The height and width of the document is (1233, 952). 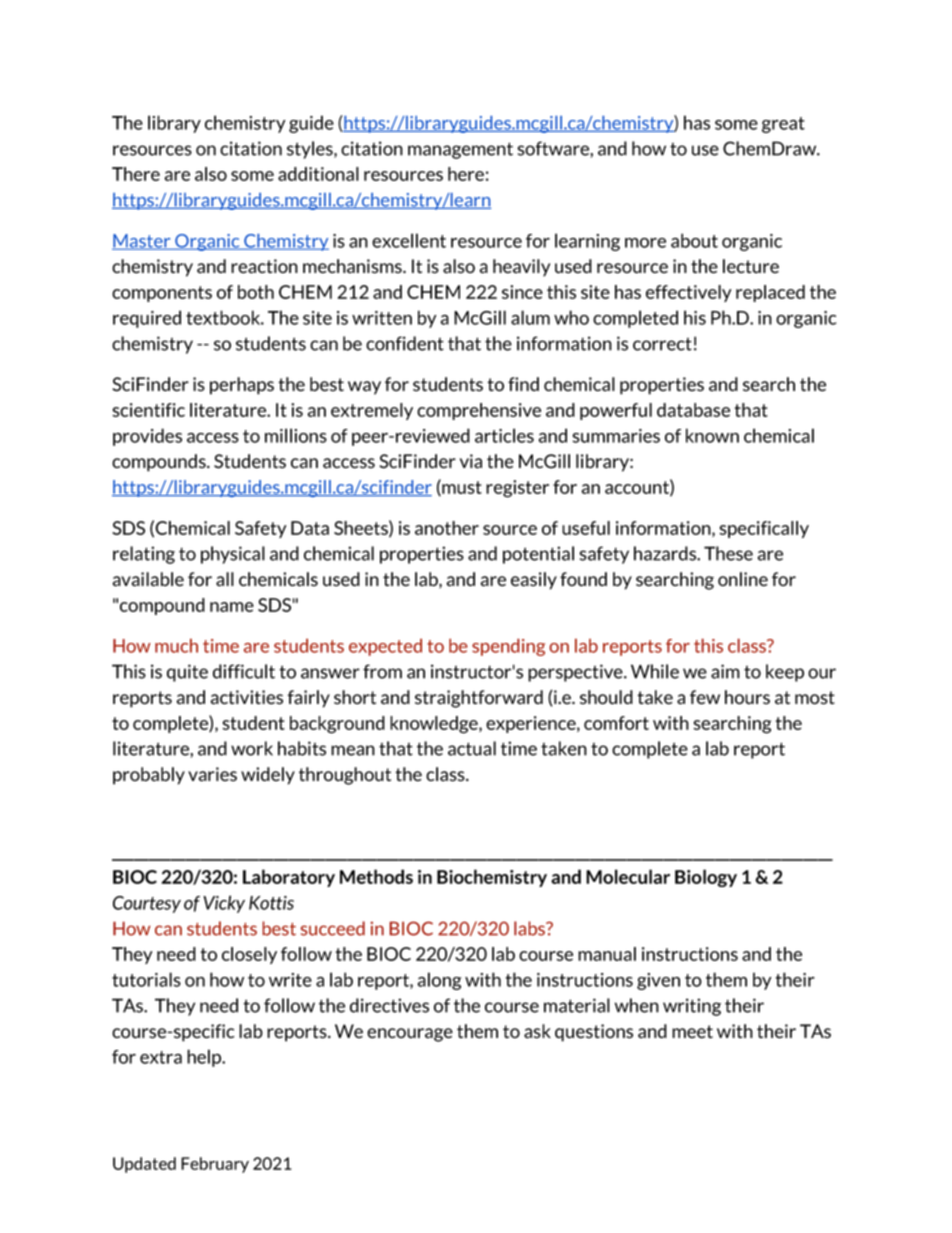 I want to click on perhaps, so click(x=242, y=386).
